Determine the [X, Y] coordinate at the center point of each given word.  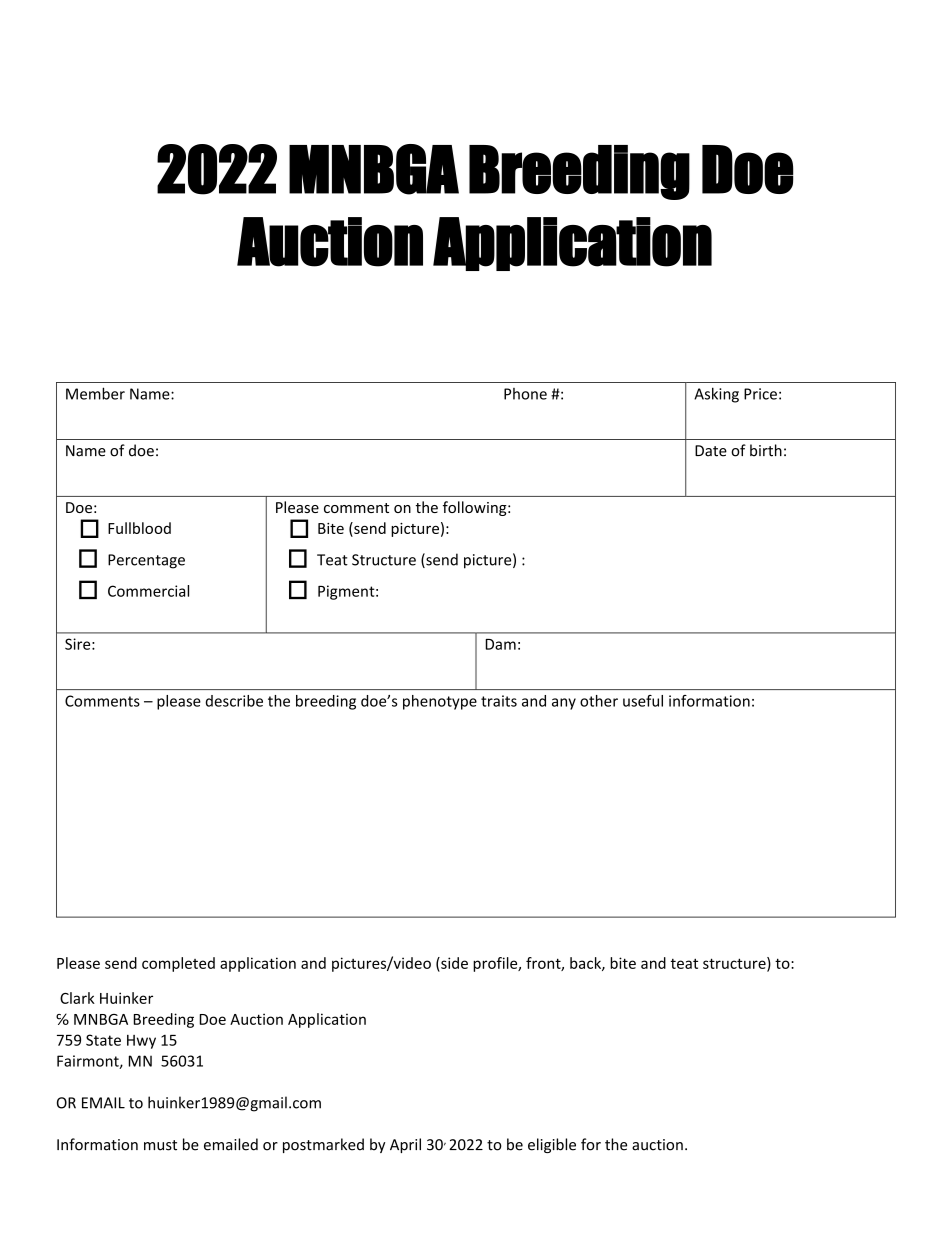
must [160, 1145]
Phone [525, 394]
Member [95, 393]
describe [234, 701]
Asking [716, 395]
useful [643, 701]
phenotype [440, 702]
